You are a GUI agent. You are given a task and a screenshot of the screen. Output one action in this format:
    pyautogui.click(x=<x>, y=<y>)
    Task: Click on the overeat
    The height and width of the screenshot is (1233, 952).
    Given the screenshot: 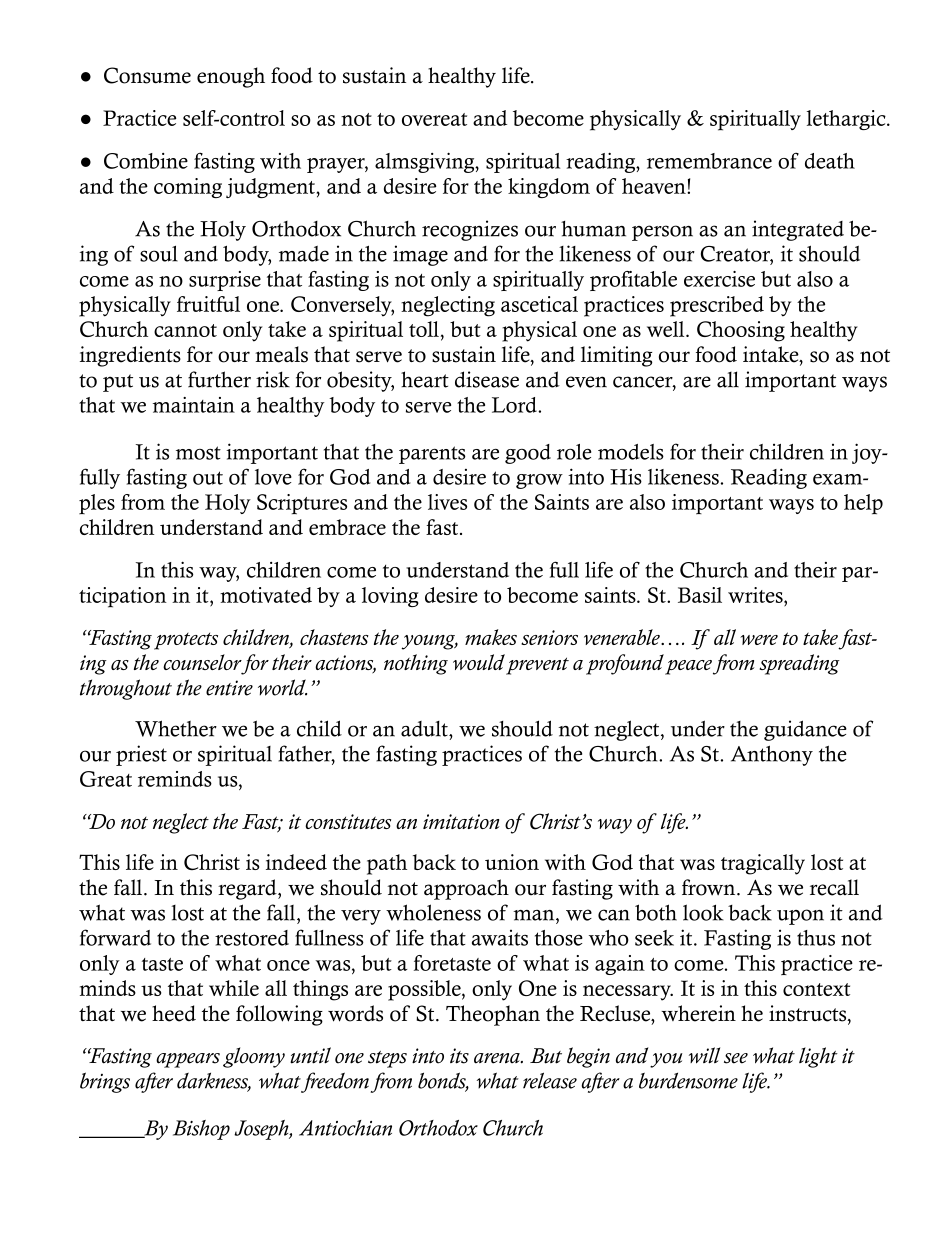 What is the action you would take?
    pyautogui.click(x=434, y=119)
